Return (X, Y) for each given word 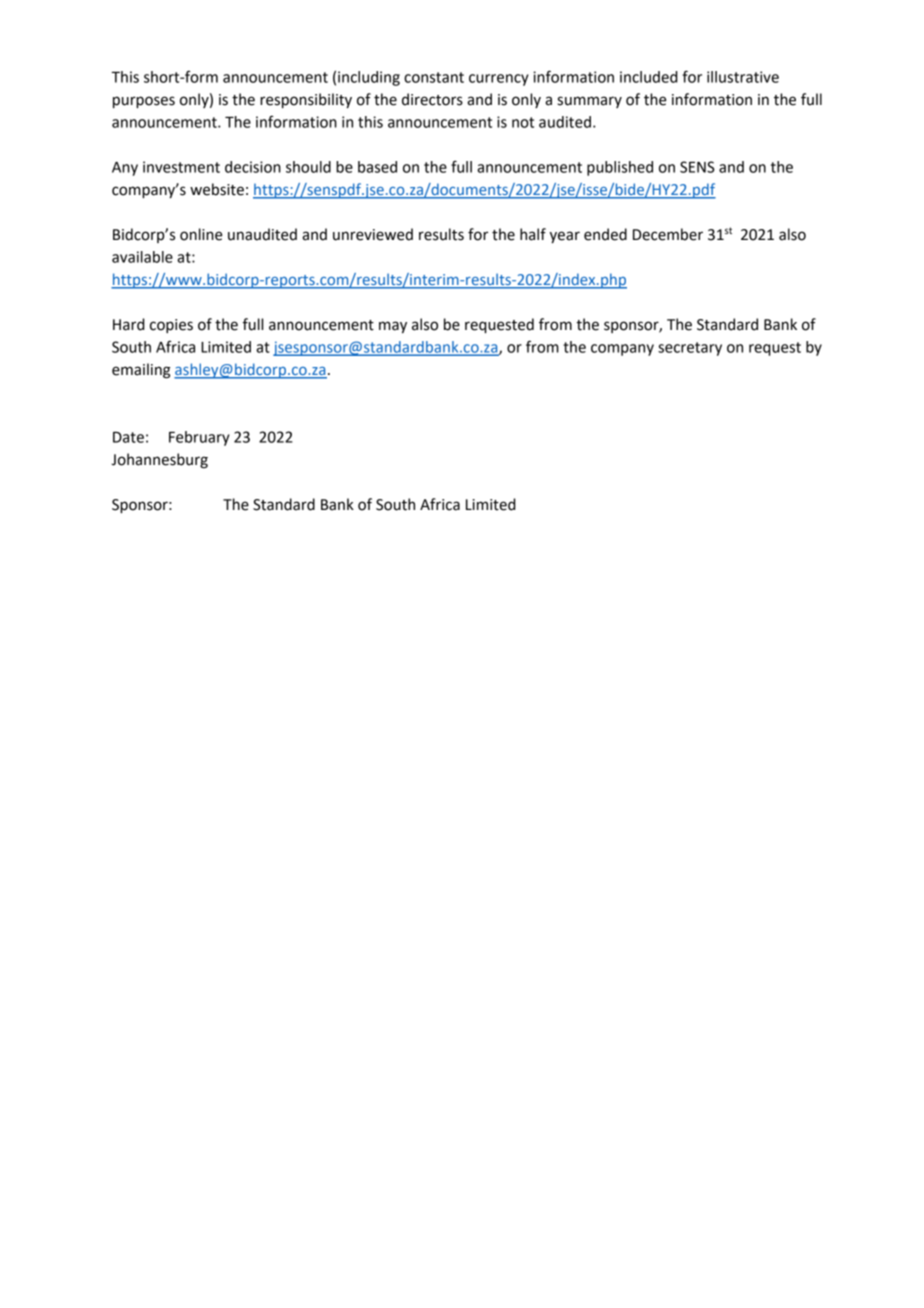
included (649, 77)
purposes (144, 102)
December (668, 234)
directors (432, 99)
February (199, 438)
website (217, 189)
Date (128, 437)
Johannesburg (159, 461)
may (393, 327)
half (533, 234)
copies (171, 326)
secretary (690, 349)
